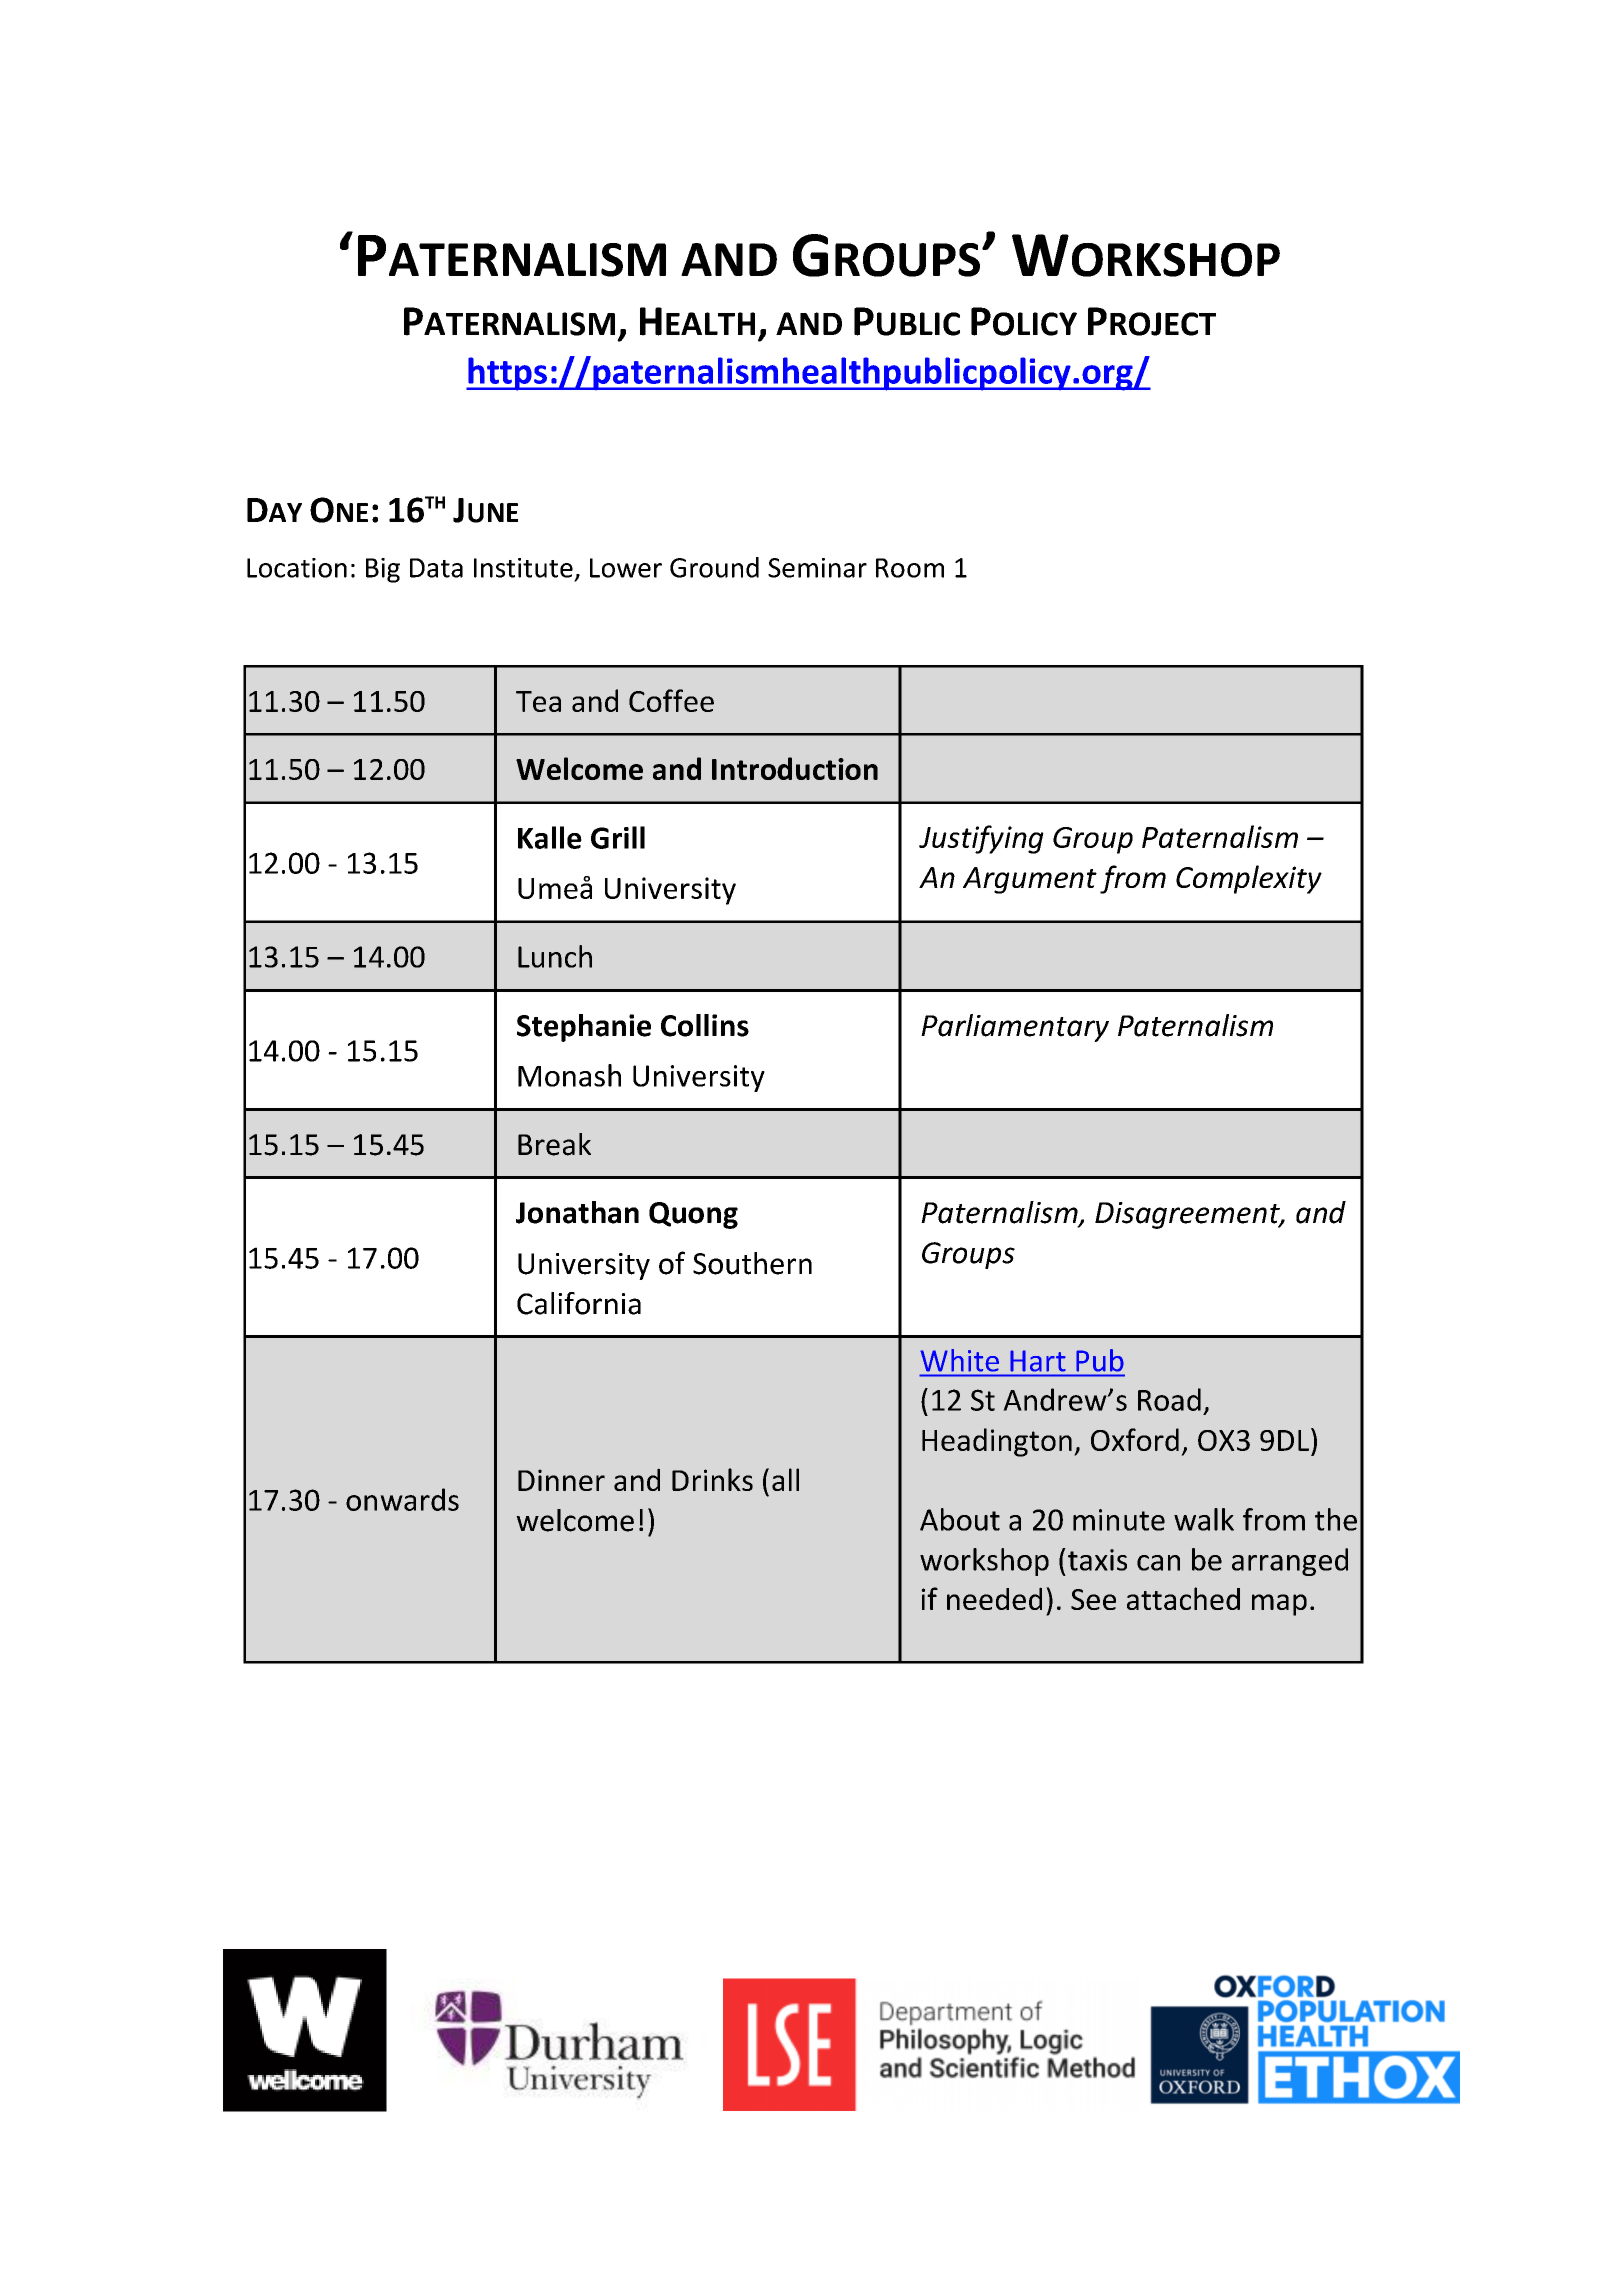 This screenshot has height=2289, width=1617. Describe the element at coordinates (752, 1263) in the screenshot. I see `Southern` at that location.
